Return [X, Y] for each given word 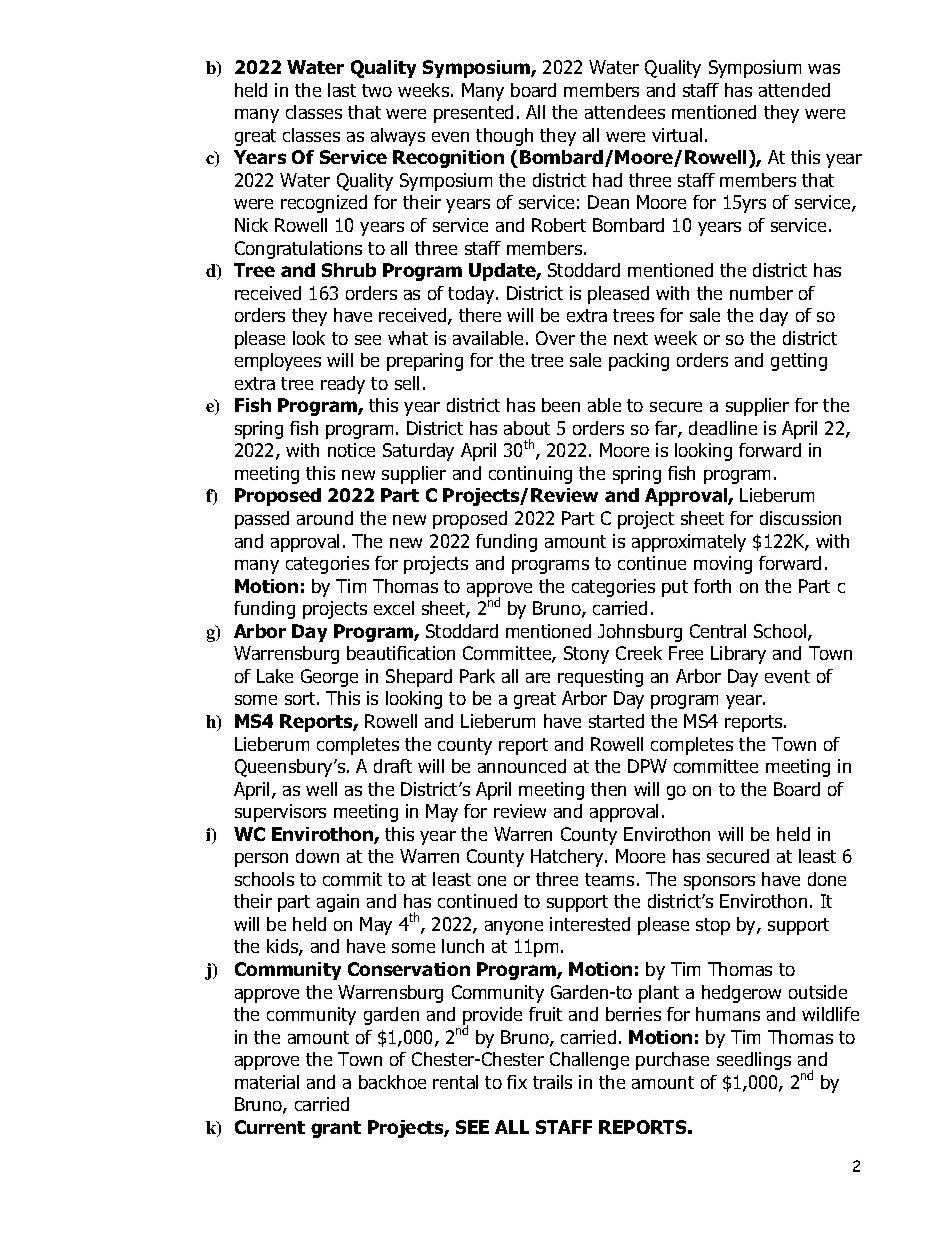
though [504, 137]
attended [794, 90]
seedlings [754, 1061]
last [342, 90]
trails [552, 1082]
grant [336, 1129]
